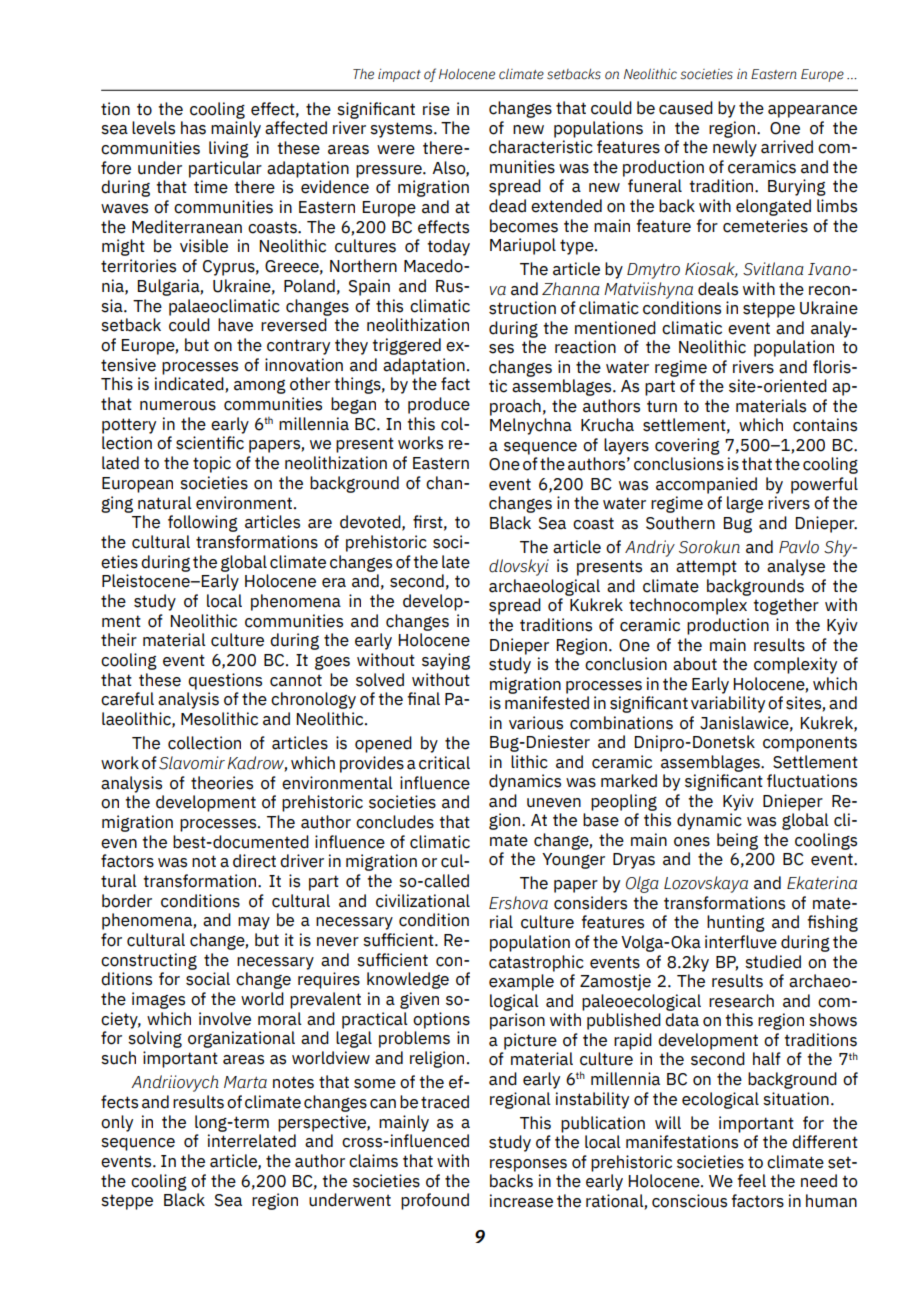  I want to click on only, so click(117, 1123).
